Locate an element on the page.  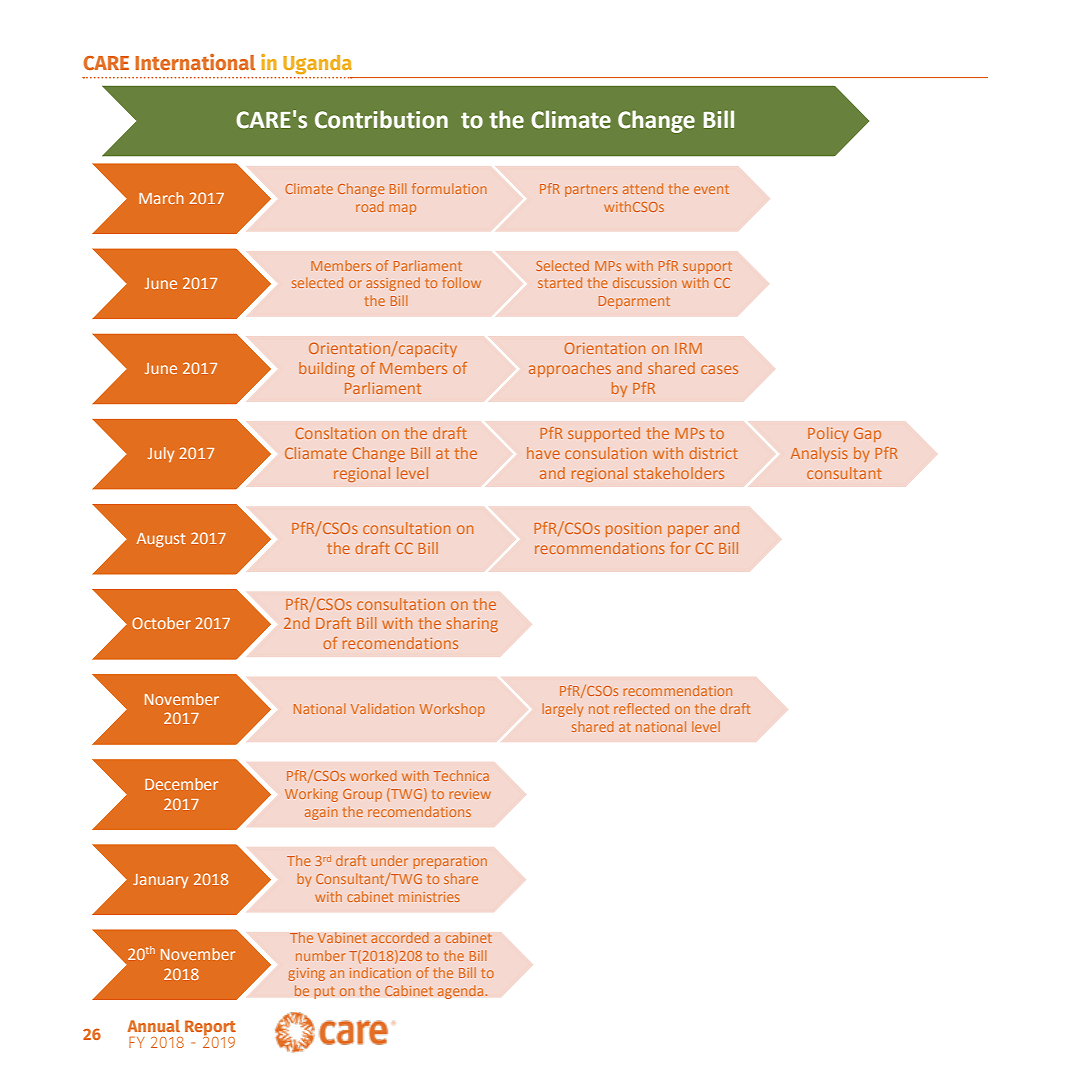
giving is located at coordinates (306, 974).
